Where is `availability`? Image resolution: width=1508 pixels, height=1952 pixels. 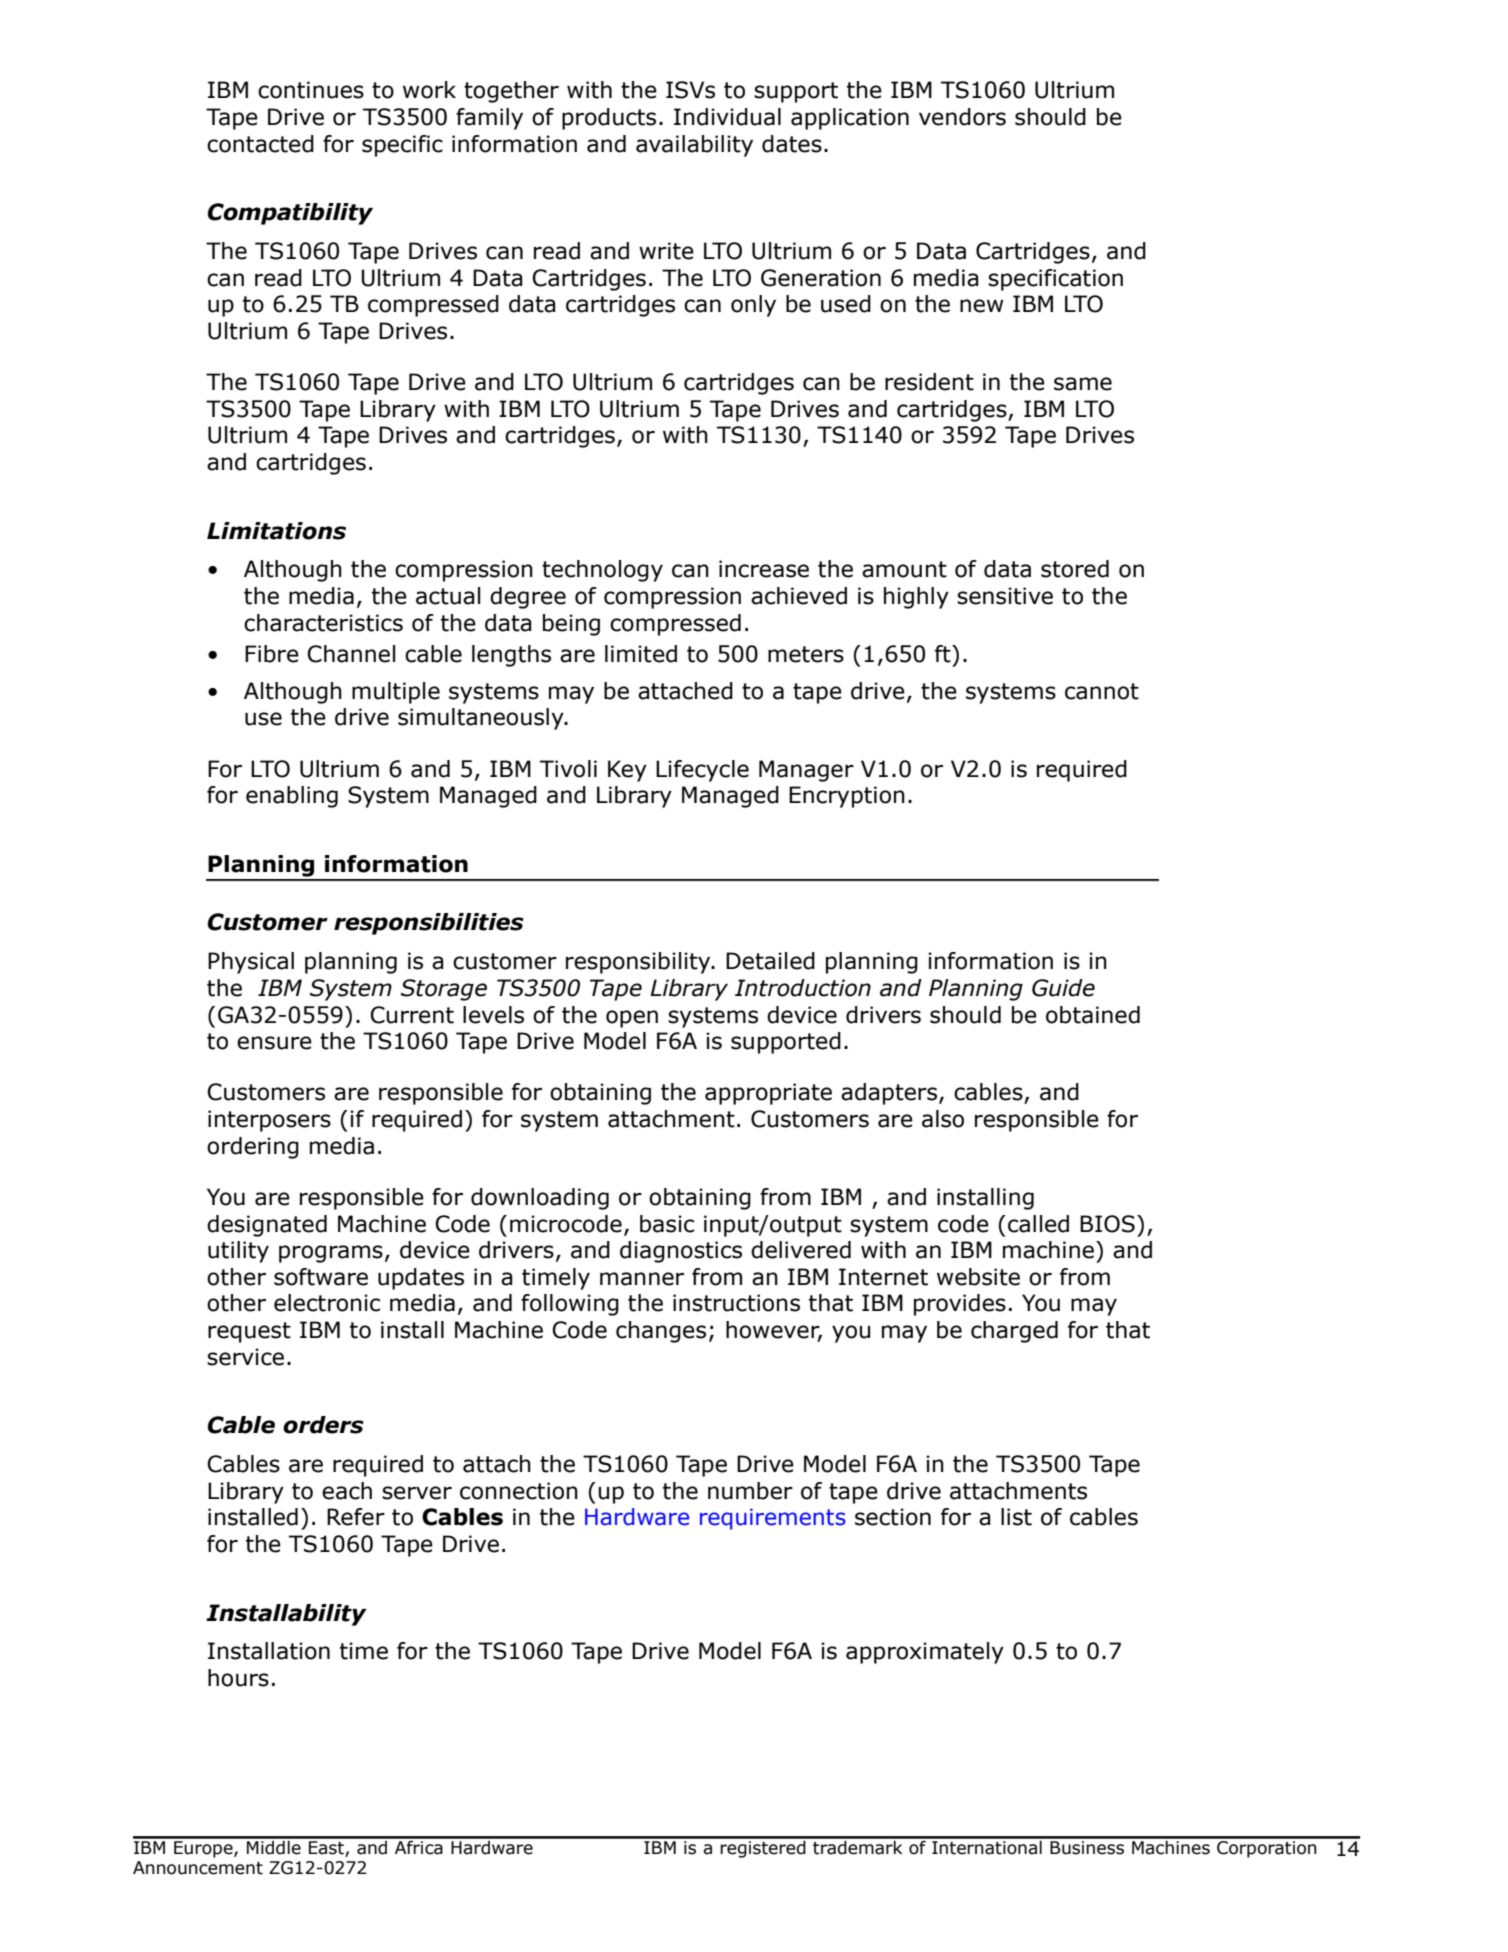
availability is located at coordinates (694, 146).
